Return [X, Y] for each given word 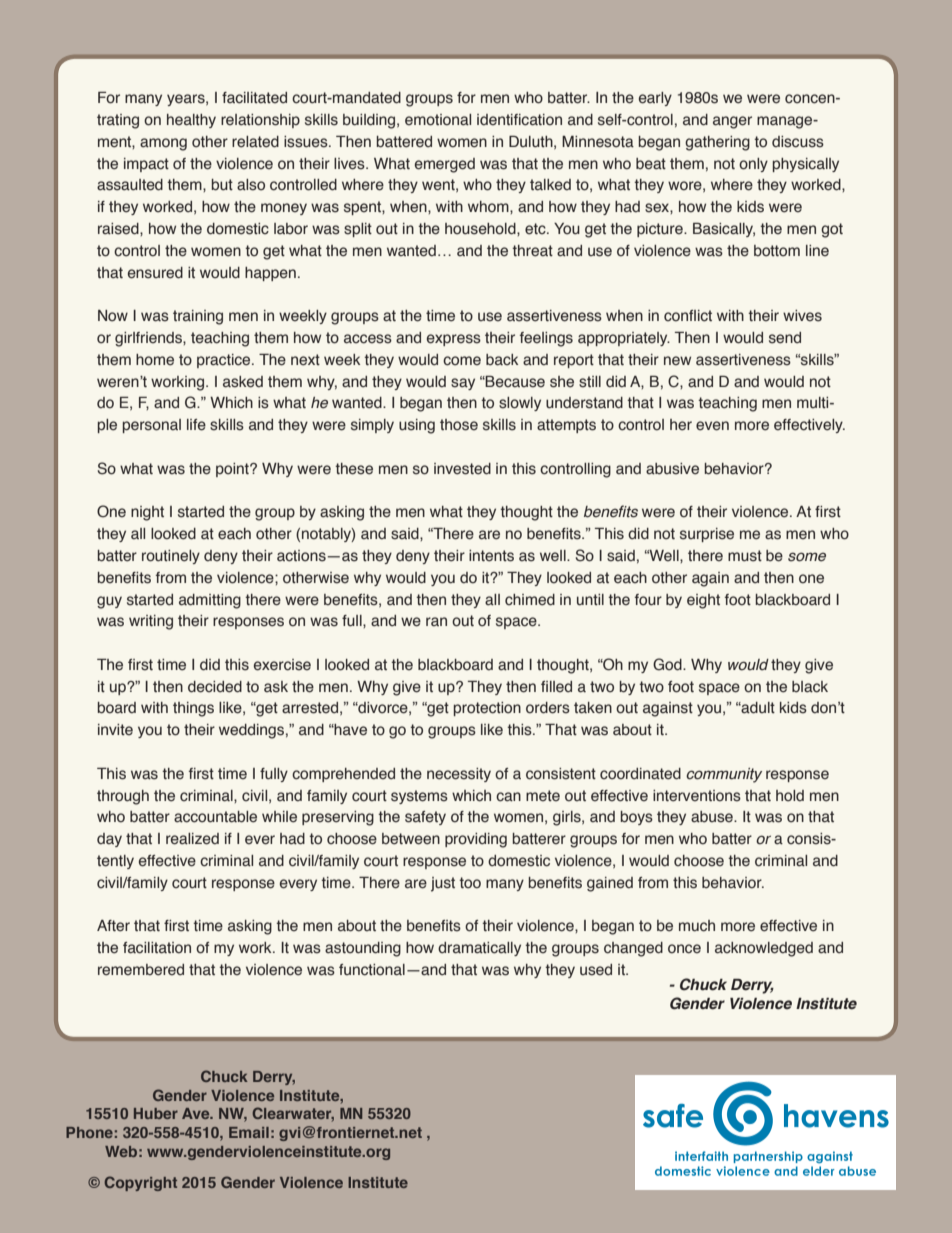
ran [436, 621]
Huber [156, 1113]
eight [703, 601]
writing [151, 622]
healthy [191, 121]
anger [732, 122]
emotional [438, 120]
